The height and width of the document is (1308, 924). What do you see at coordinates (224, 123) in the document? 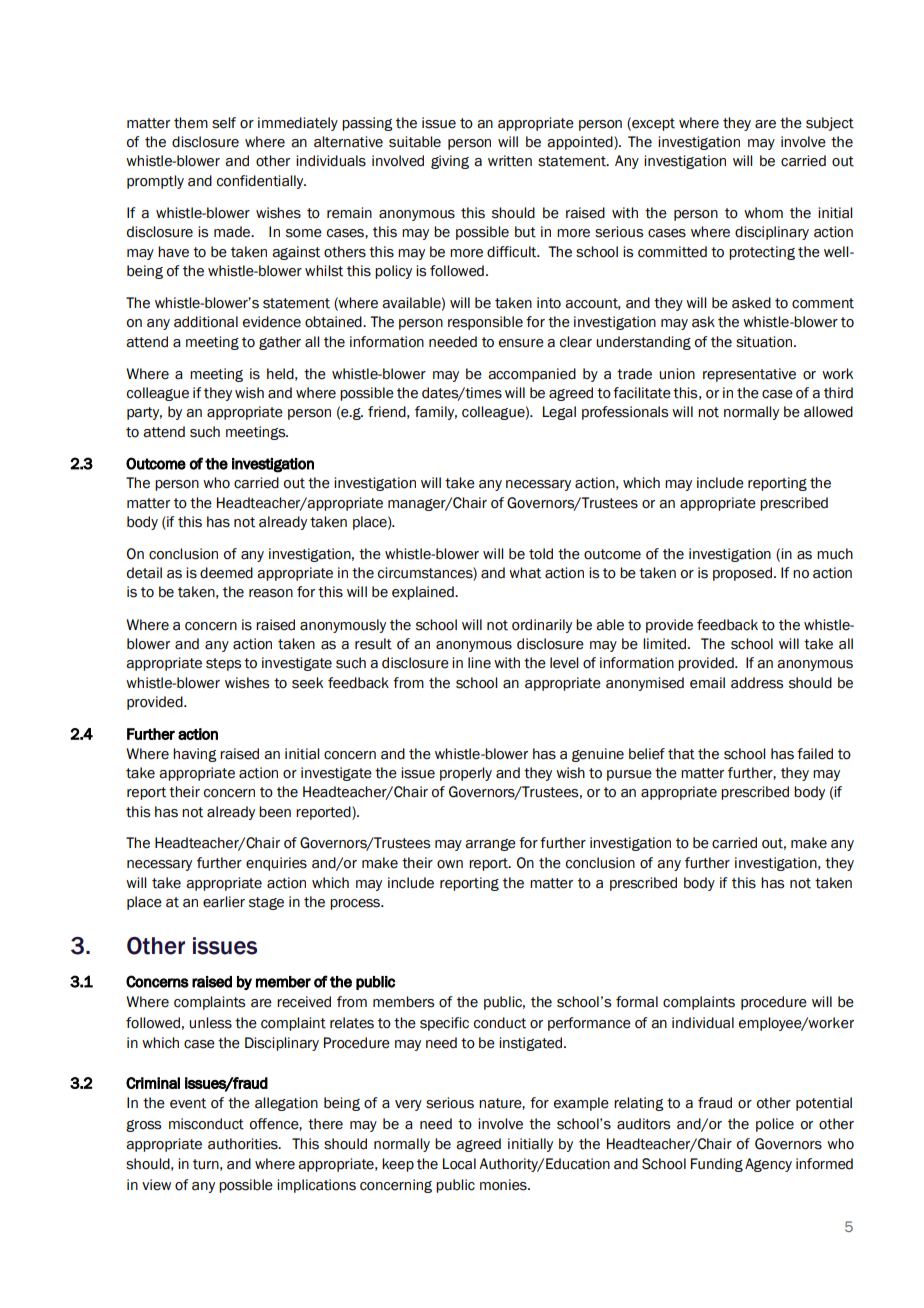
I see `self` at bounding box center [224, 123].
